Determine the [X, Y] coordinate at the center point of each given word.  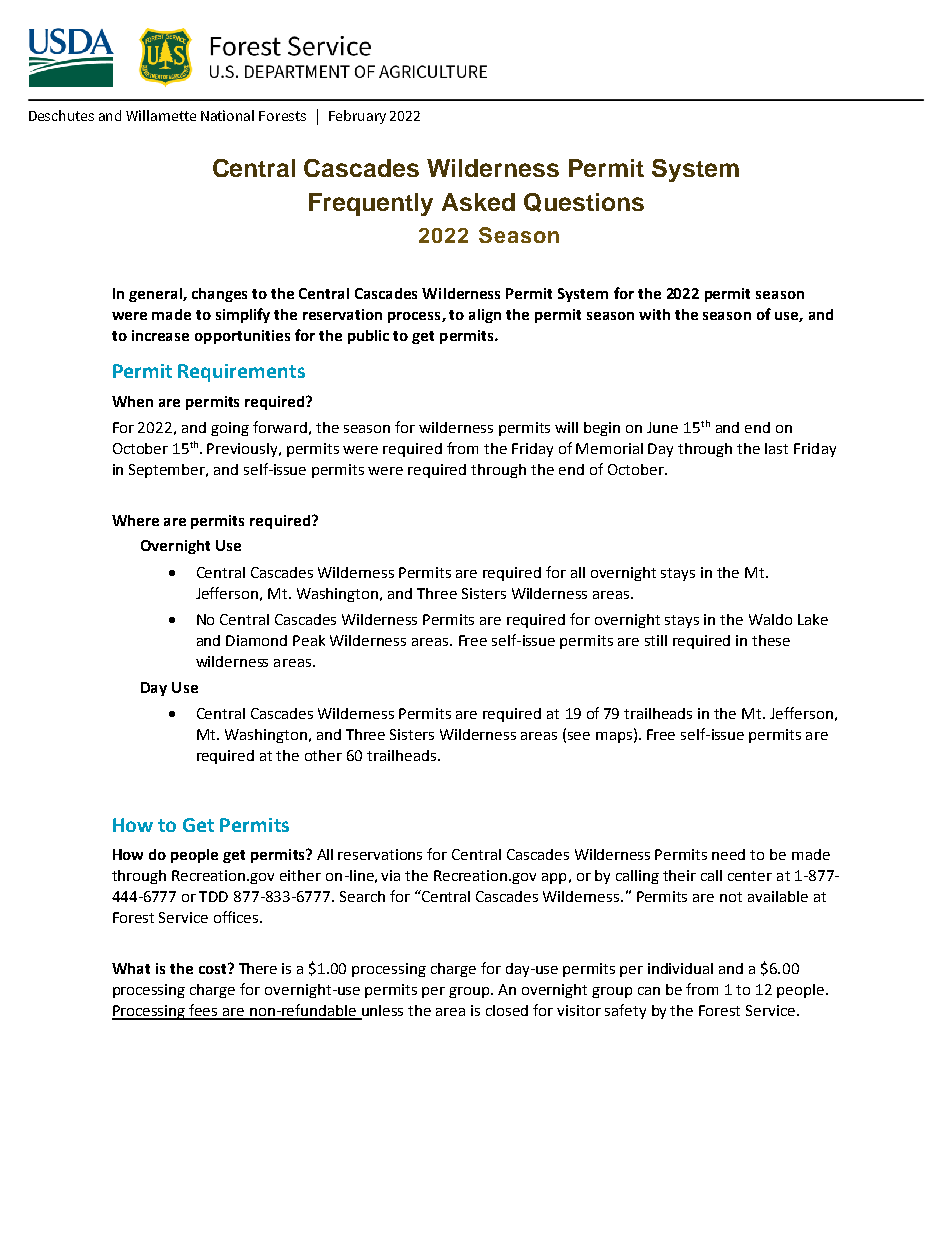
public [368, 337]
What [131, 968]
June [662, 427]
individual [680, 968]
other [323, 755]
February [357, 117]
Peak [309, 640]
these [771, 640]
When [132, 401]
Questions [584, 202]
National [227, 115]
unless [381, 1012]
